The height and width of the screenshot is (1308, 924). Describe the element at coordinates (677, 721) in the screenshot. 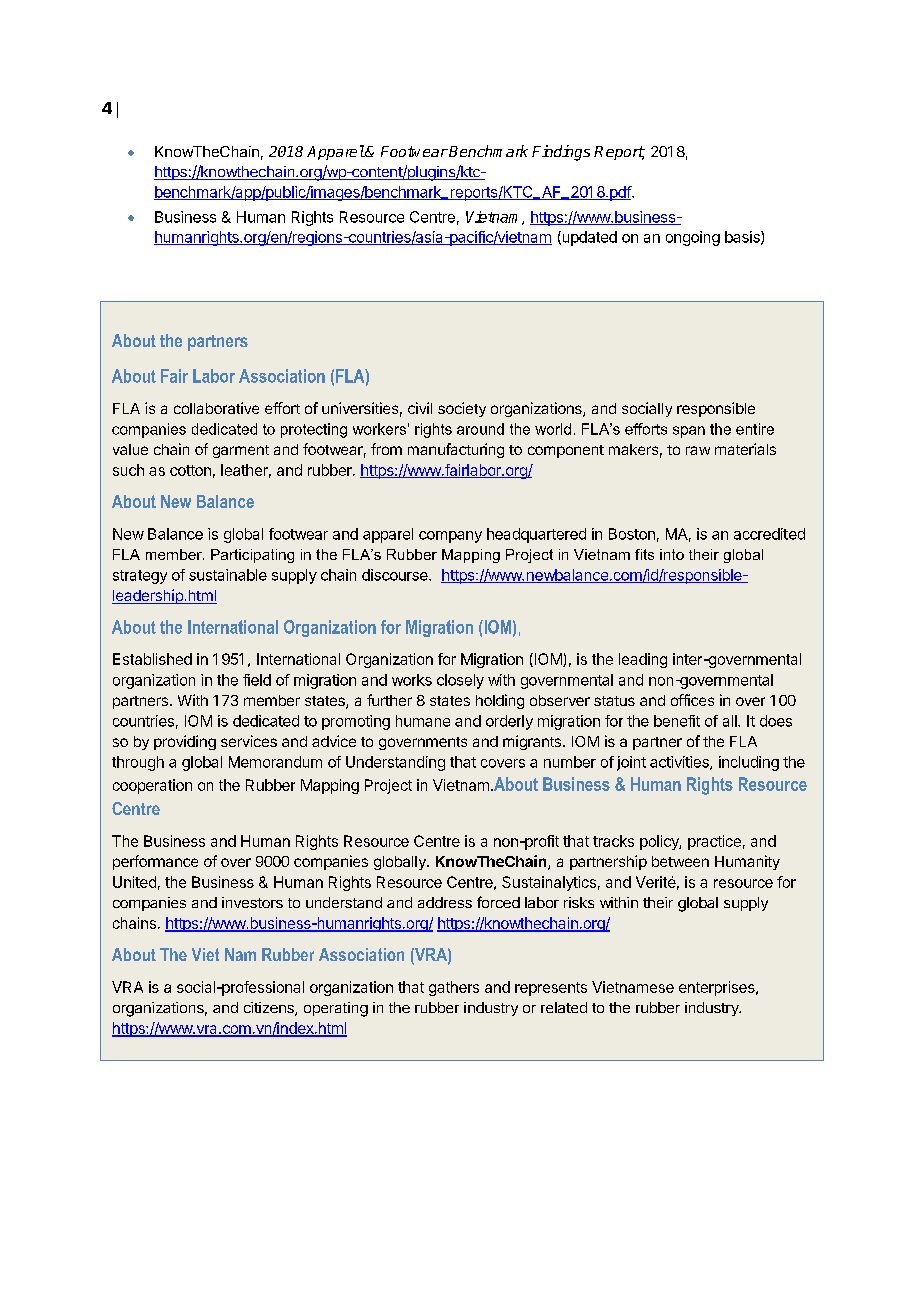

I see `benefit` at that location.
